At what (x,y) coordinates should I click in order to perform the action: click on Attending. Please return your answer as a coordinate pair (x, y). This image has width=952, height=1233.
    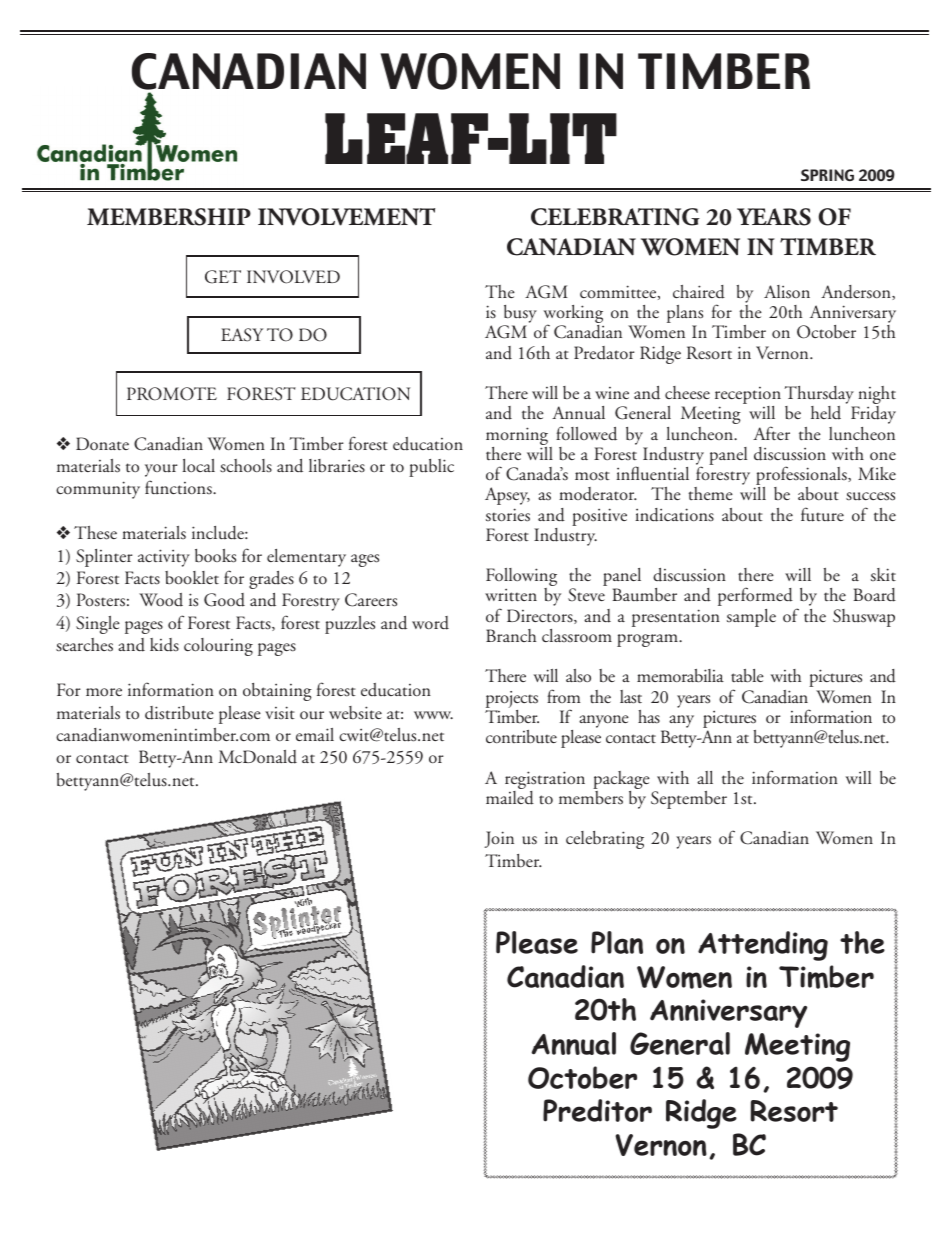
    Looking at the image, I should click on (763, 946).
